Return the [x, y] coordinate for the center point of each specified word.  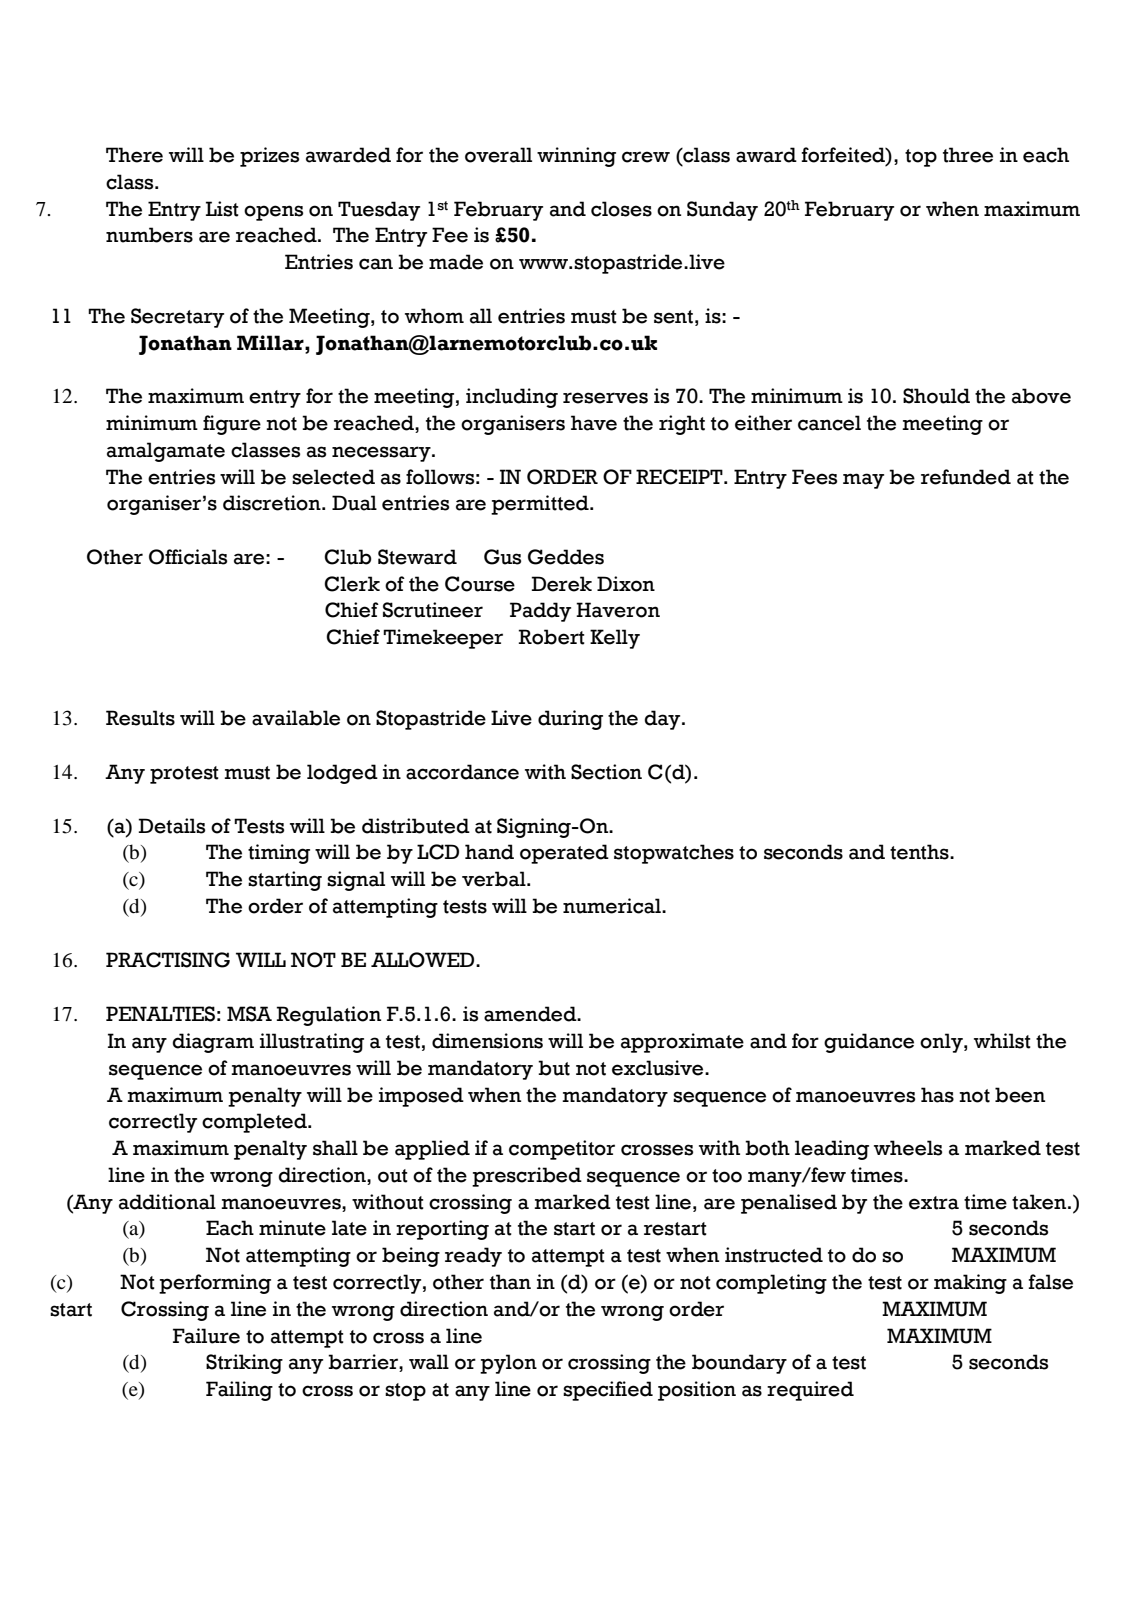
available [296, 718]
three [968, 155]
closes [621, 209]
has [937, 1095]
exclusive [659, 1068]
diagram [213, 1043]
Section [606, 772]
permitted [541, 505]
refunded [966, 477]
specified [608, 1391]
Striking [244, 1364]
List [222, 209]
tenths [920, 852]
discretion [273, 503]
